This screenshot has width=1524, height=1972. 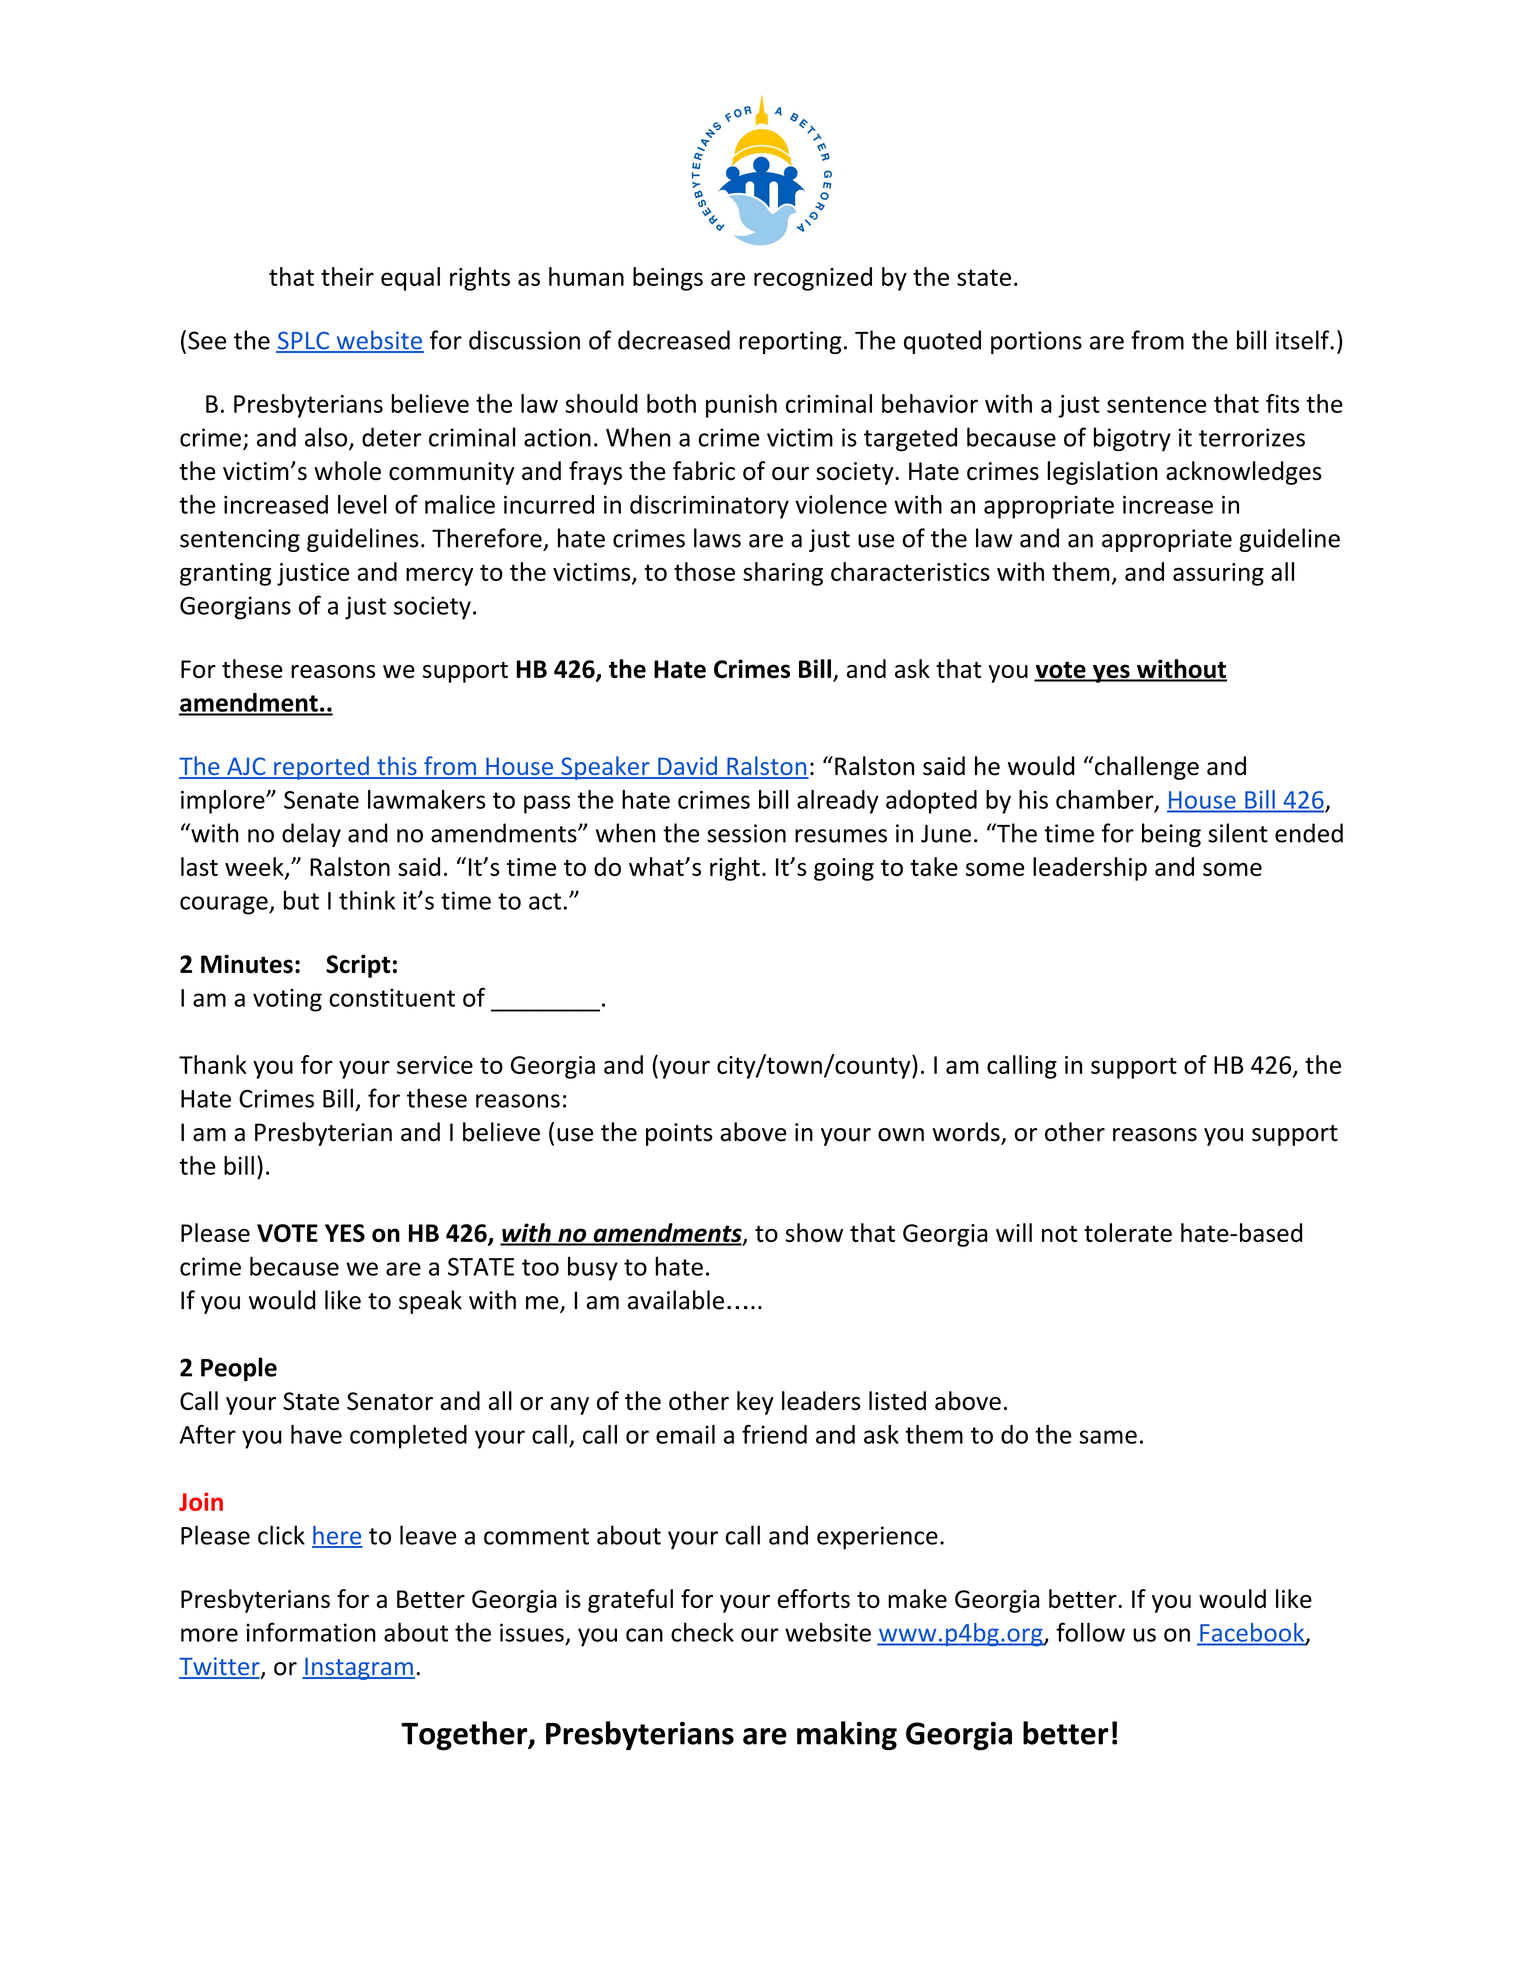 I want to click on silent, so click(x=1238, y=833).
